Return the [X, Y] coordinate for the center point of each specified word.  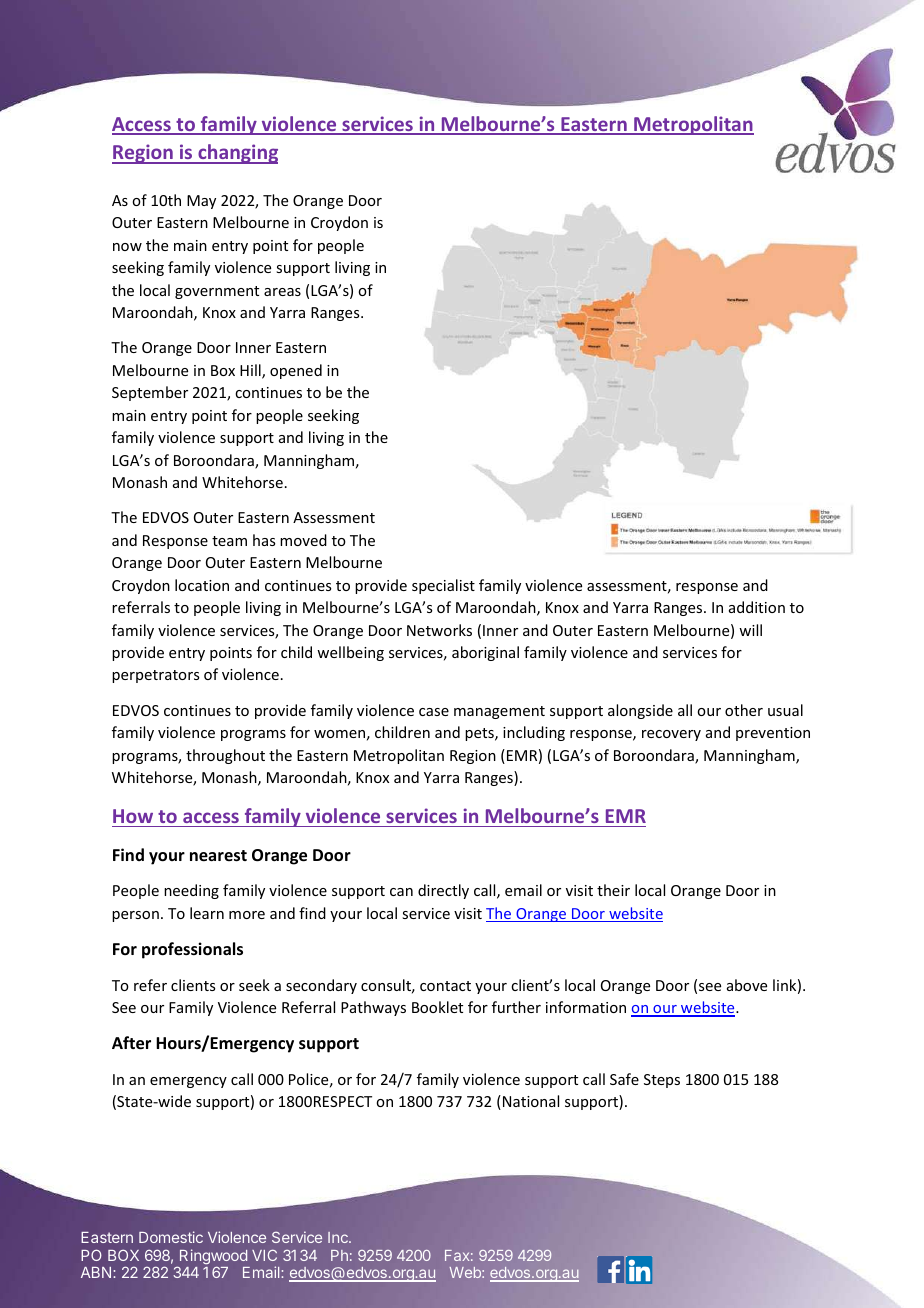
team [229, 541]
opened [296, 371]
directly [443, 891]
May [201, 202]
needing [191, 891]
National [531, 1101]
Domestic [171, 1237]
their [613, 890]
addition [757, 607]
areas [282, 292]
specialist [443, 586]
